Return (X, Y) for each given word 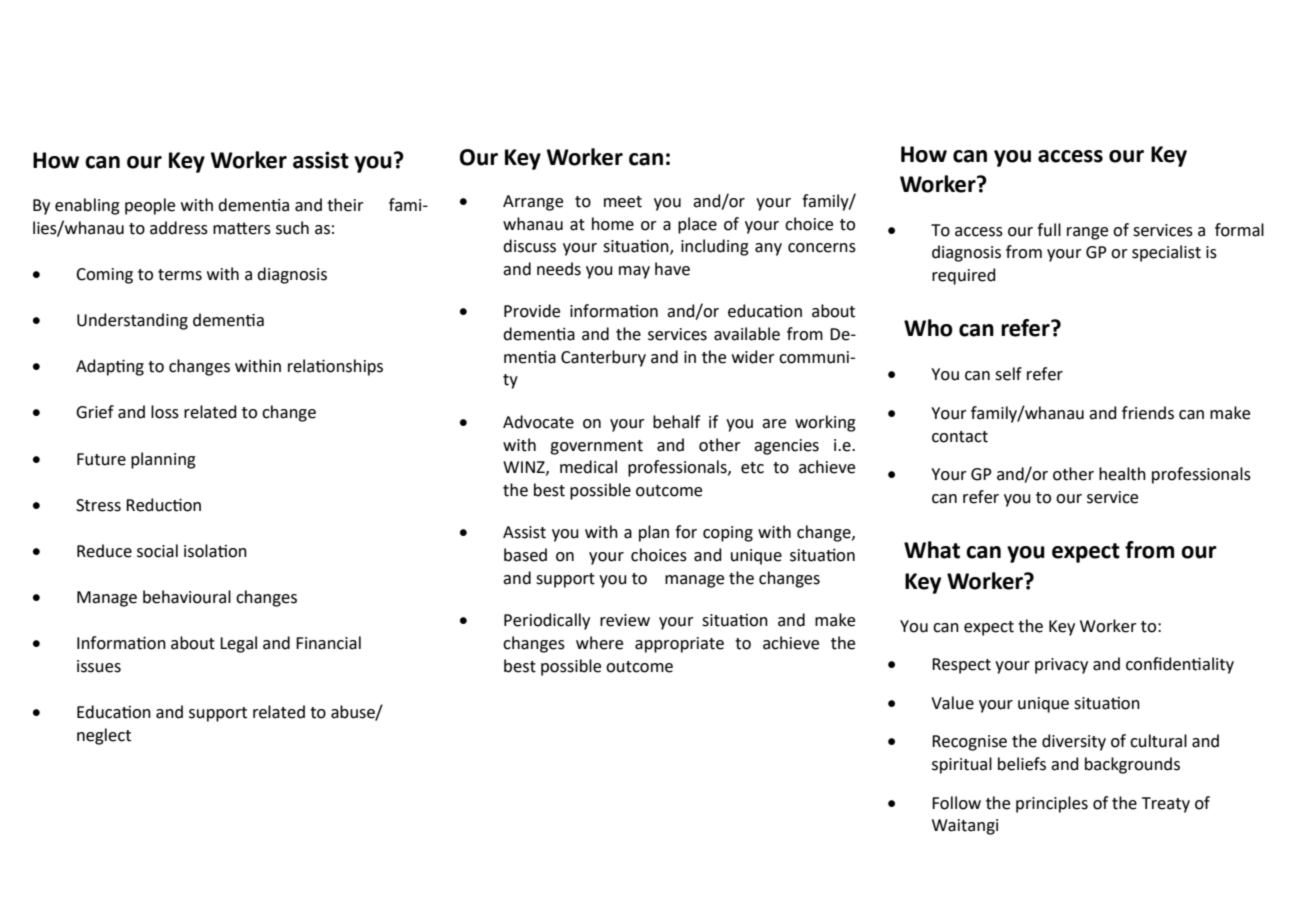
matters (242, 228)
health (1122, 474)
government (596, 447)
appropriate (679, 645)
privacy (1061, 666)
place (697, 225)
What (932, 550)
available (747, 334)
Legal (238, 644)
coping (728, 534)
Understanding (132, 321)
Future (101, 459)
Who (928, 328)
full (1049, 230)
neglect (104, 736)
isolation (215, 551)
